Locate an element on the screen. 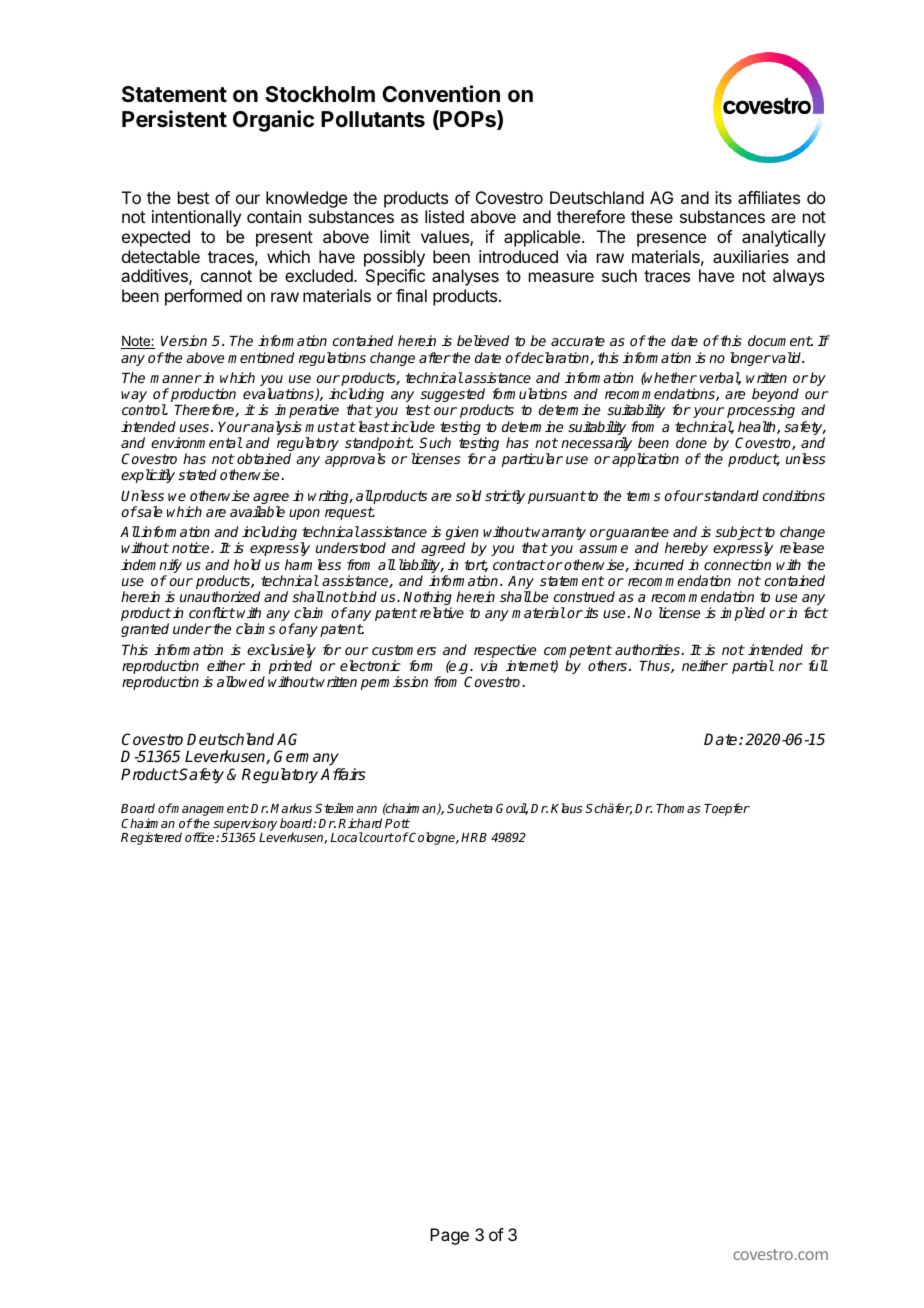 This screenshot has height=1308, width=924. HRB is located at coordinates (474, 837).
